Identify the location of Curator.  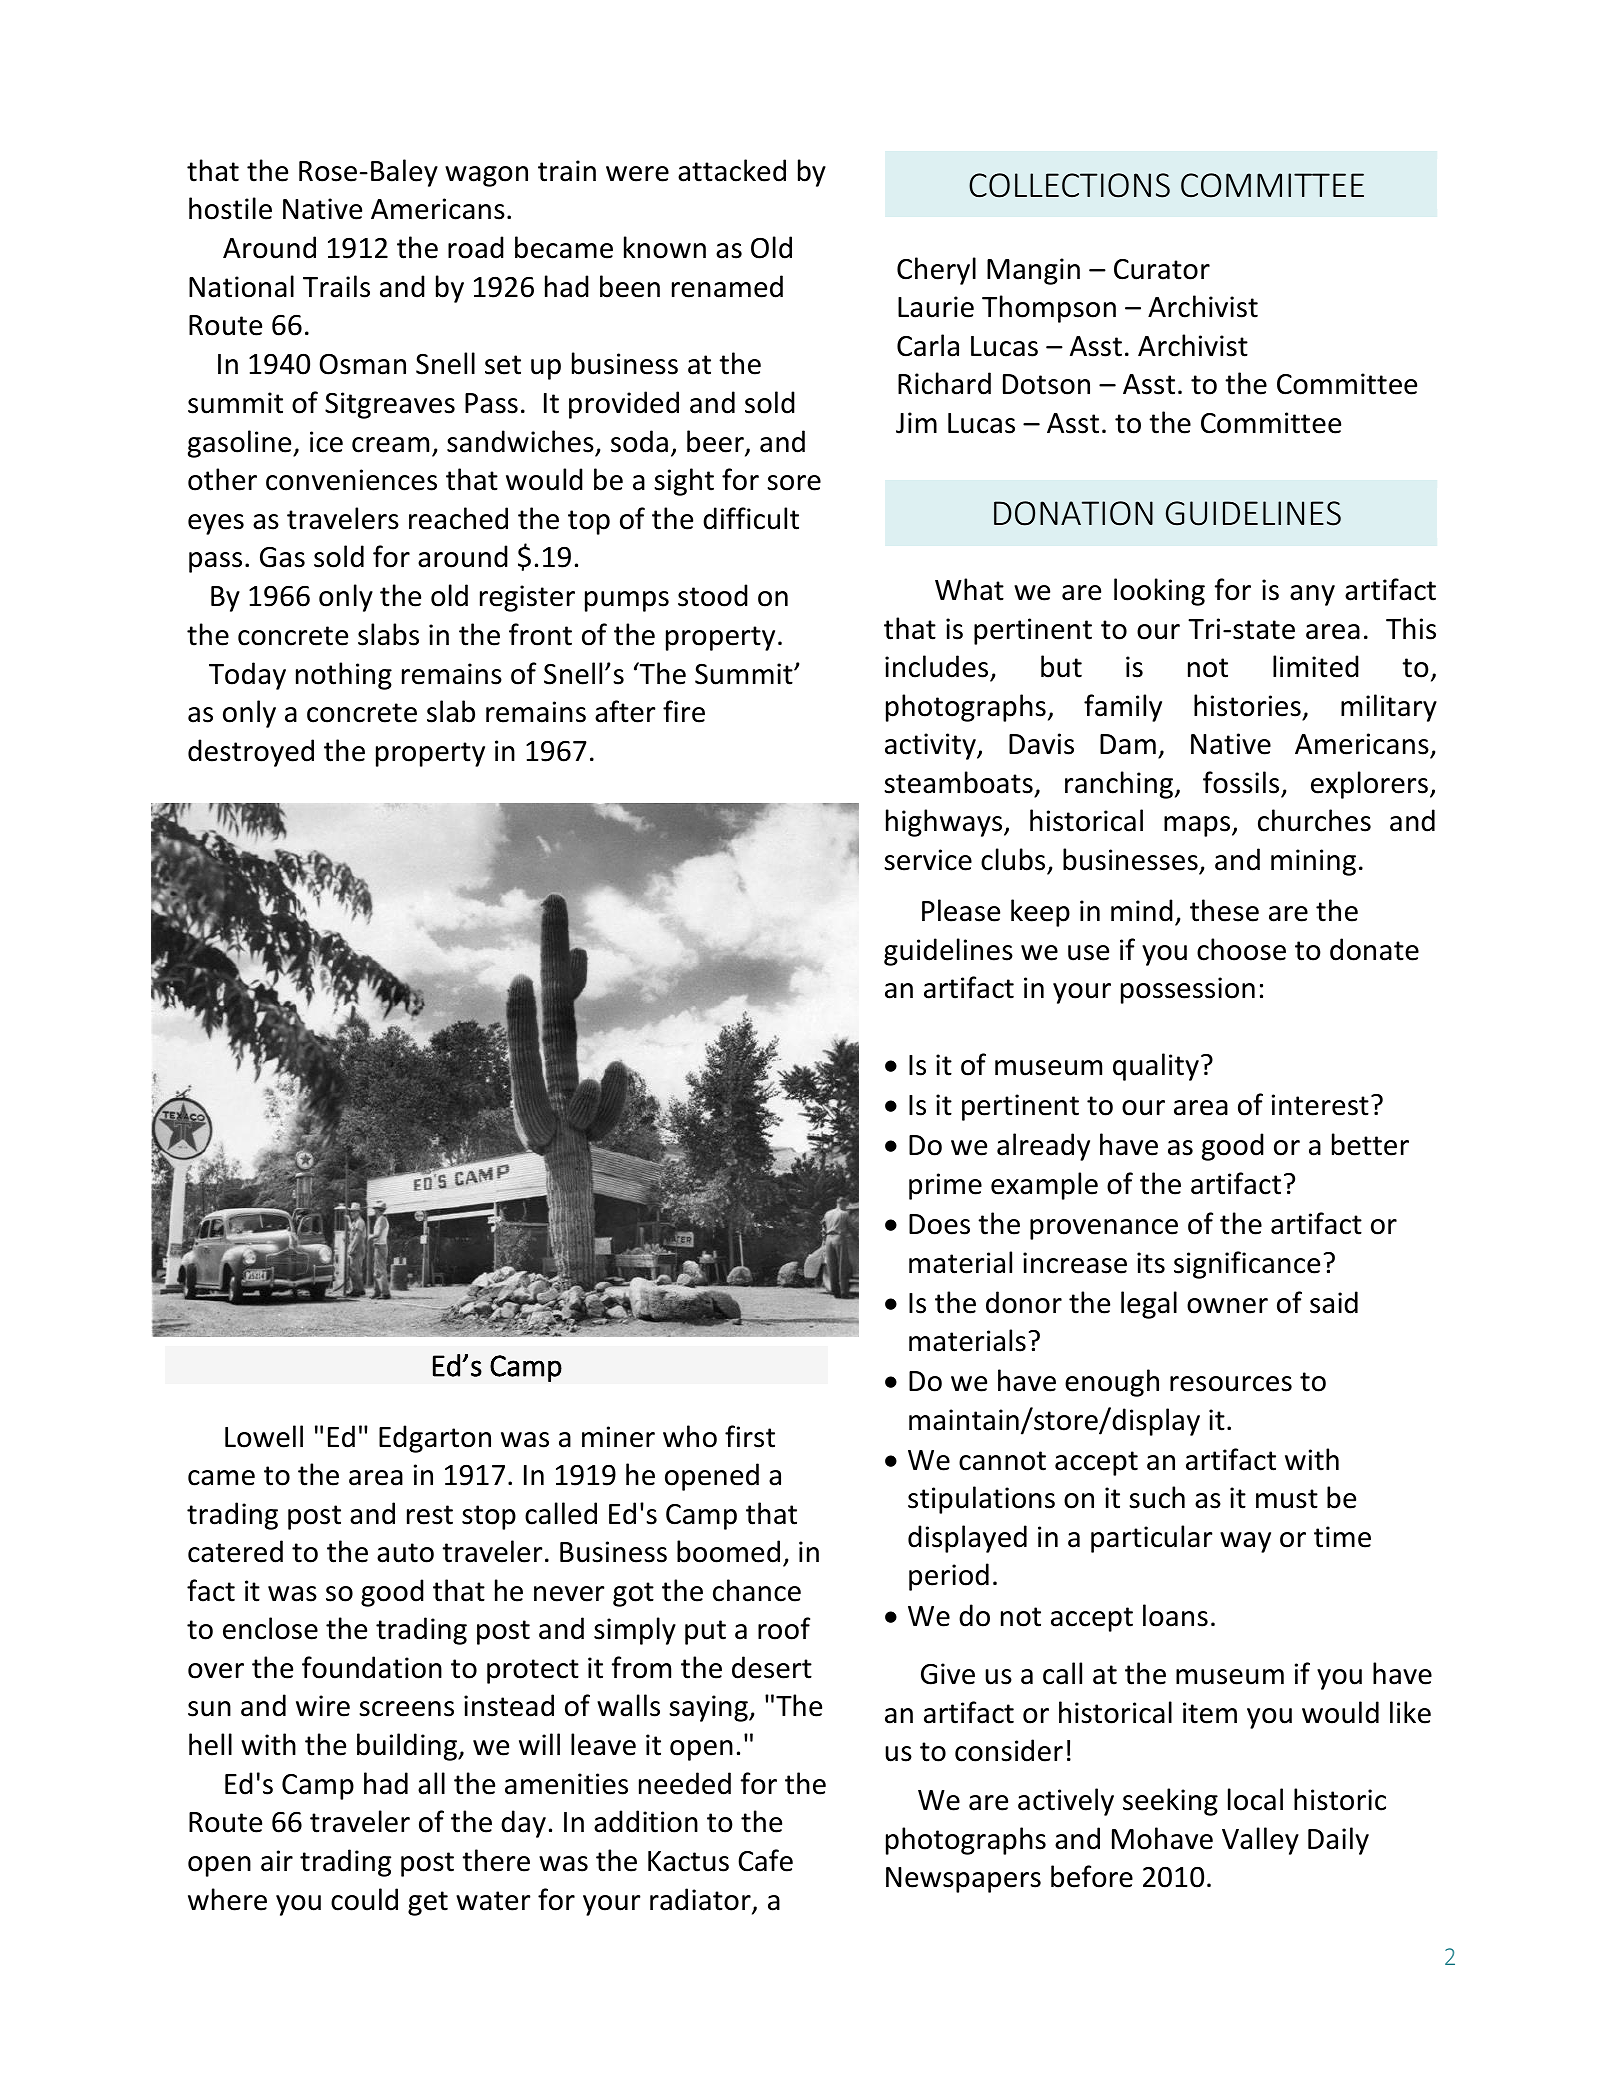
(1162, 269).
